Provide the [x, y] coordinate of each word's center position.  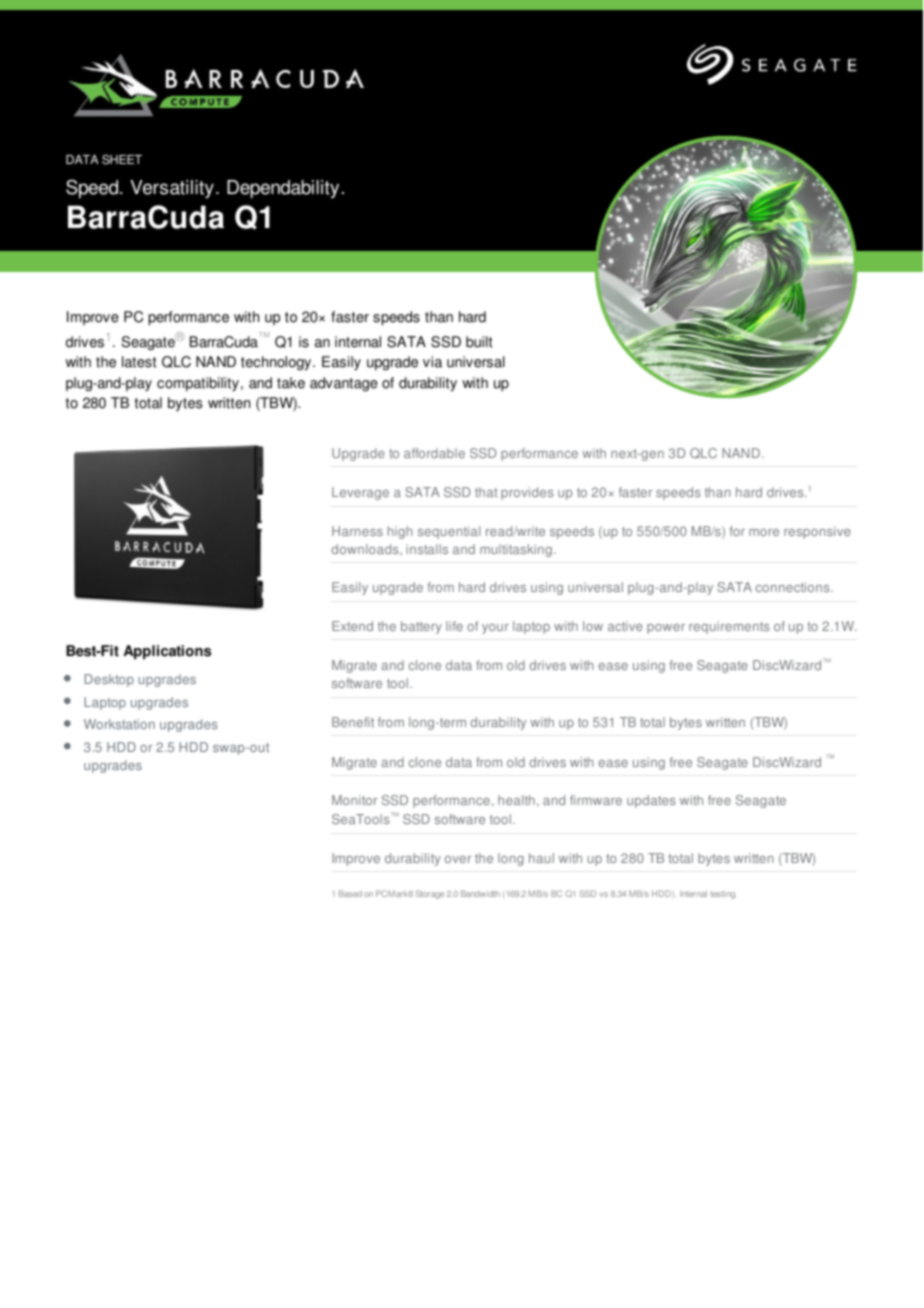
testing [723, 895]
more [764, 532]
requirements [729, 627]
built [479, 342]
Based [350, 893]
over [458, 859]
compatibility [198, 384]
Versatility [172, 189]
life [454, 626]
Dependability [283, 189]
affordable [434, 453]
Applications [167, 652]
